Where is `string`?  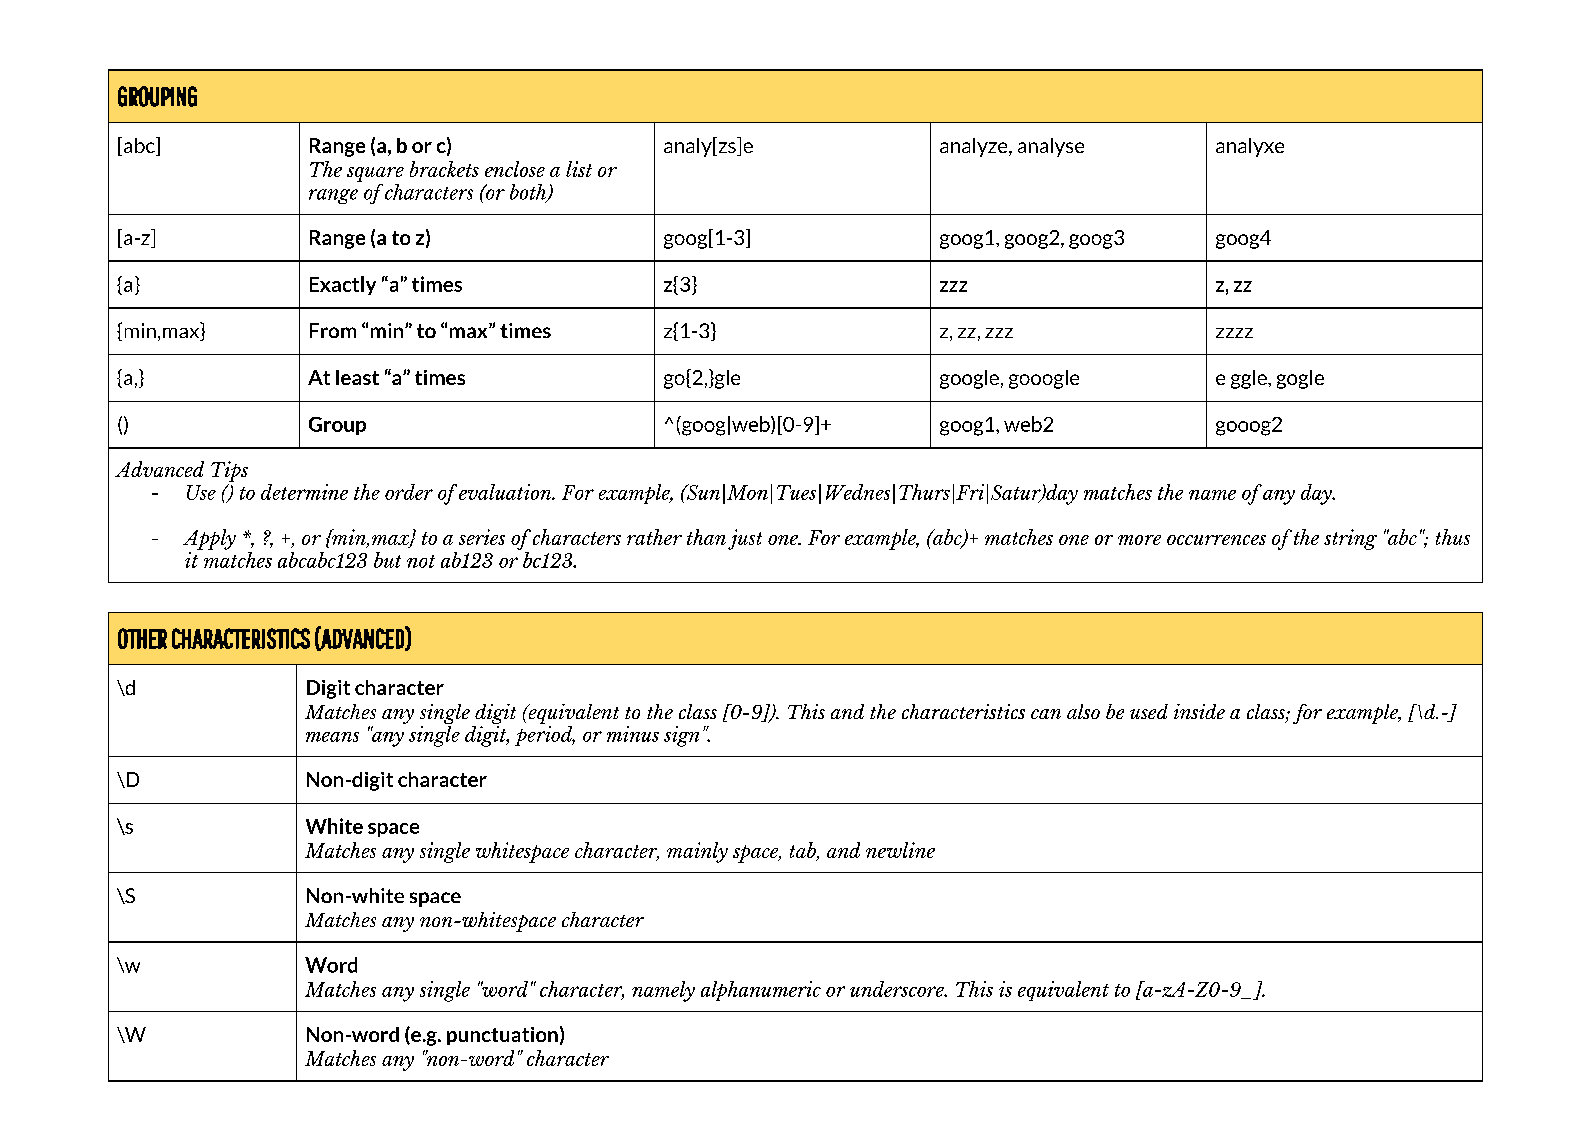
string is located at coordinates (1350, 539).
